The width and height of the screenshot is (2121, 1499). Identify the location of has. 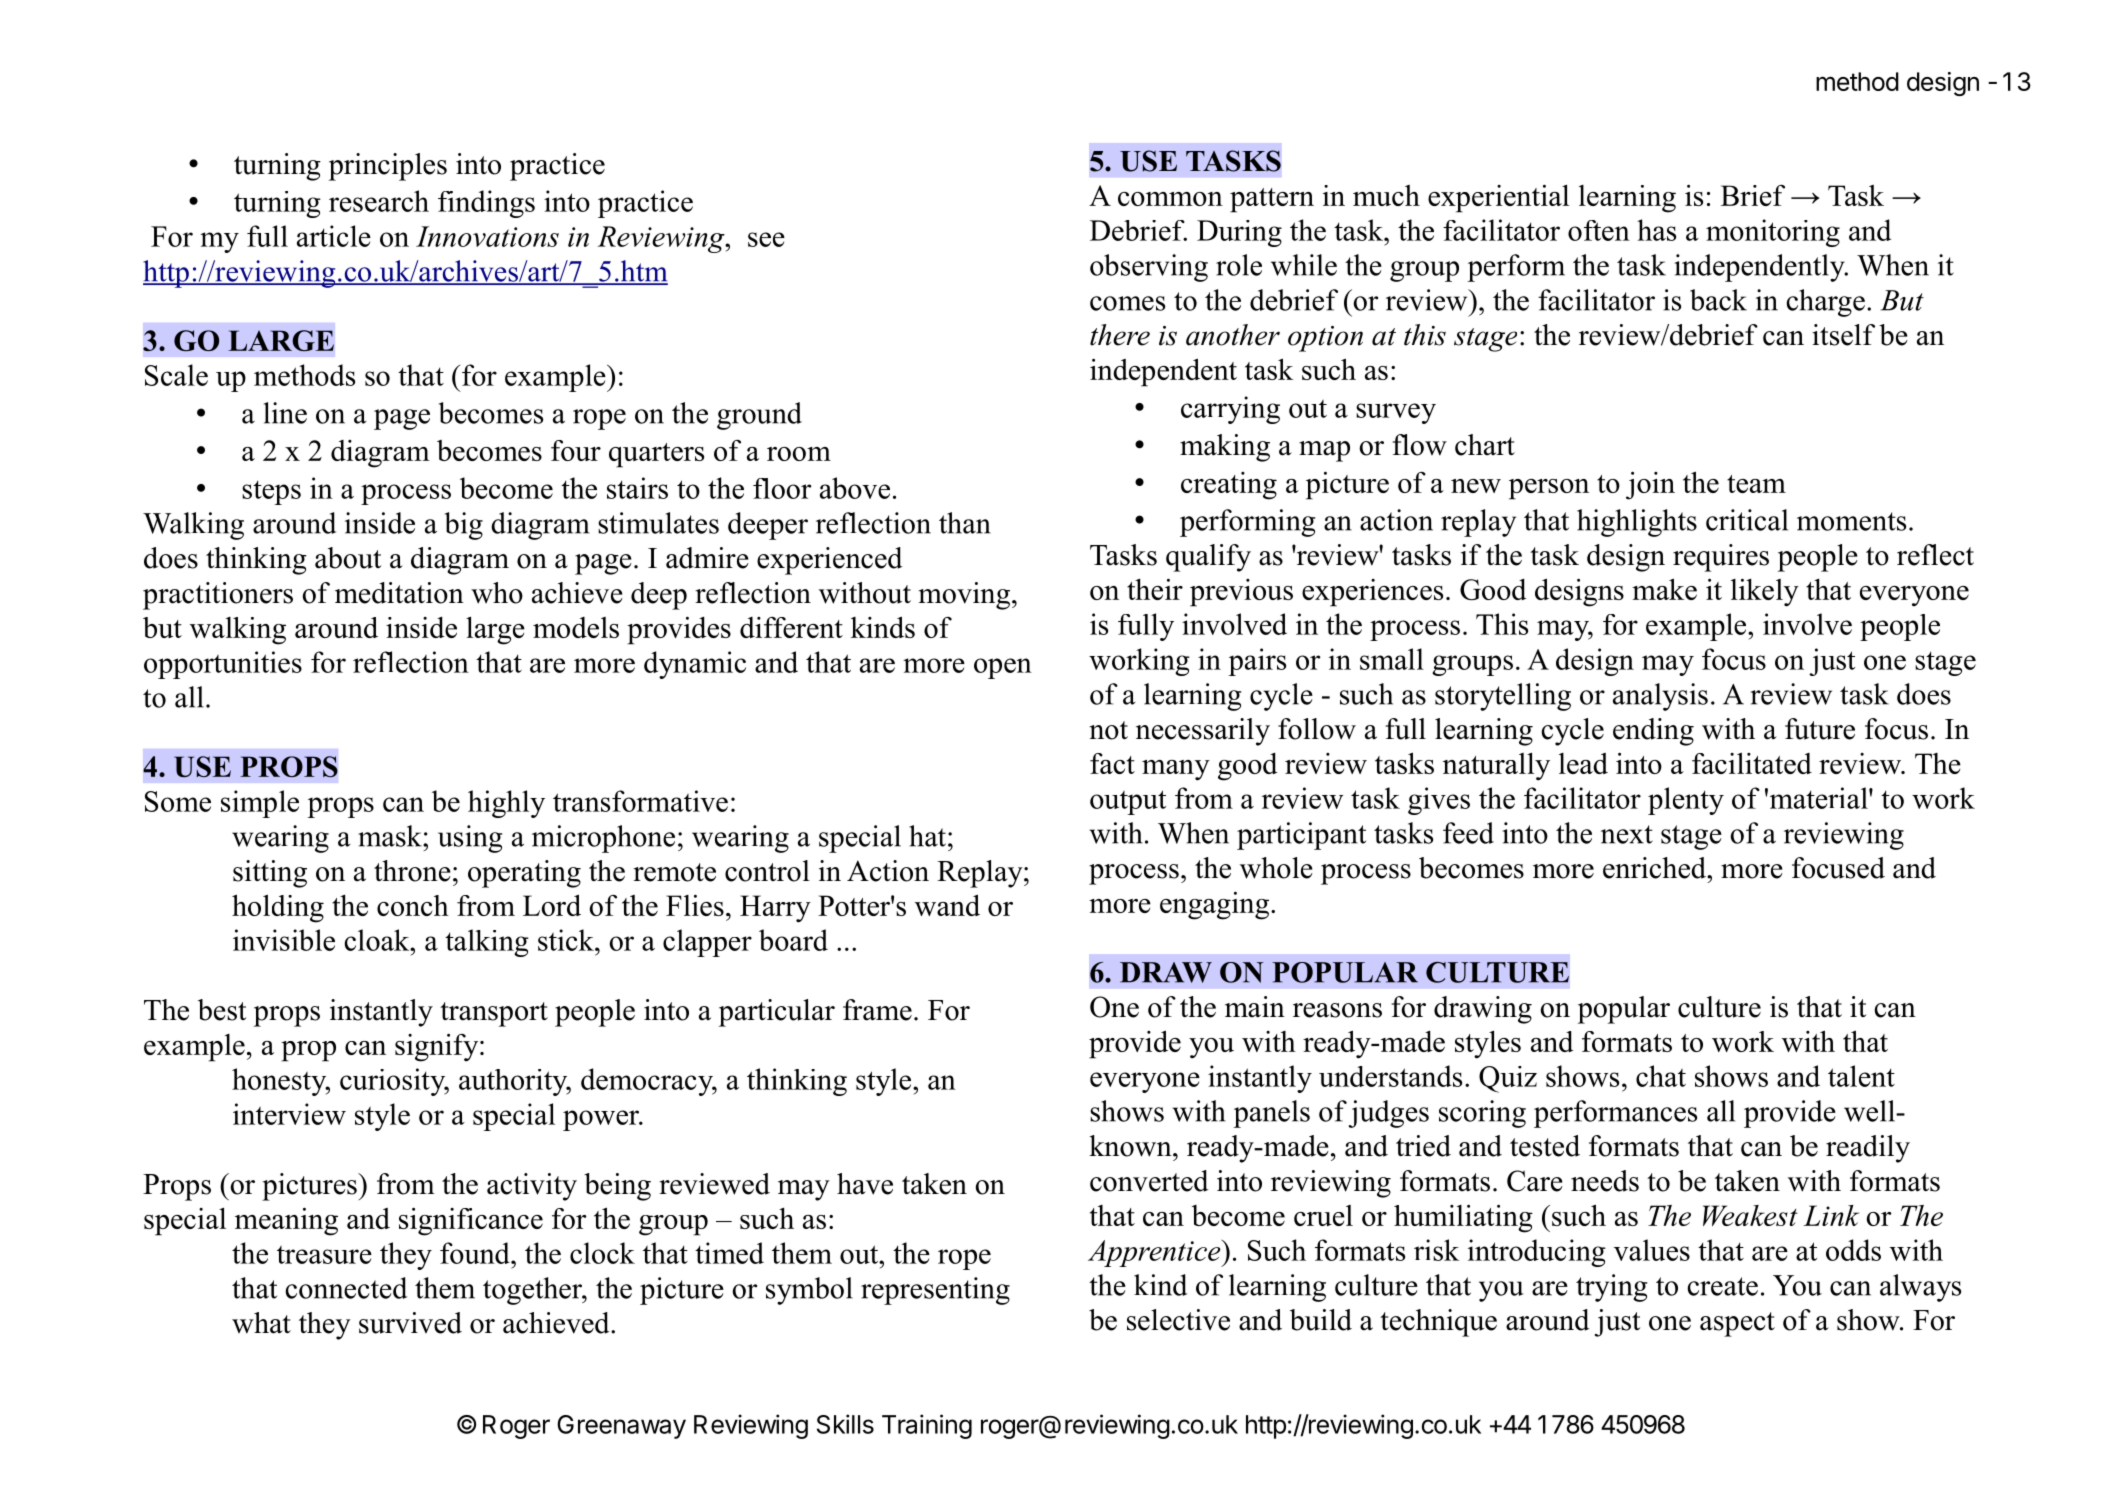
(1656, 230).
